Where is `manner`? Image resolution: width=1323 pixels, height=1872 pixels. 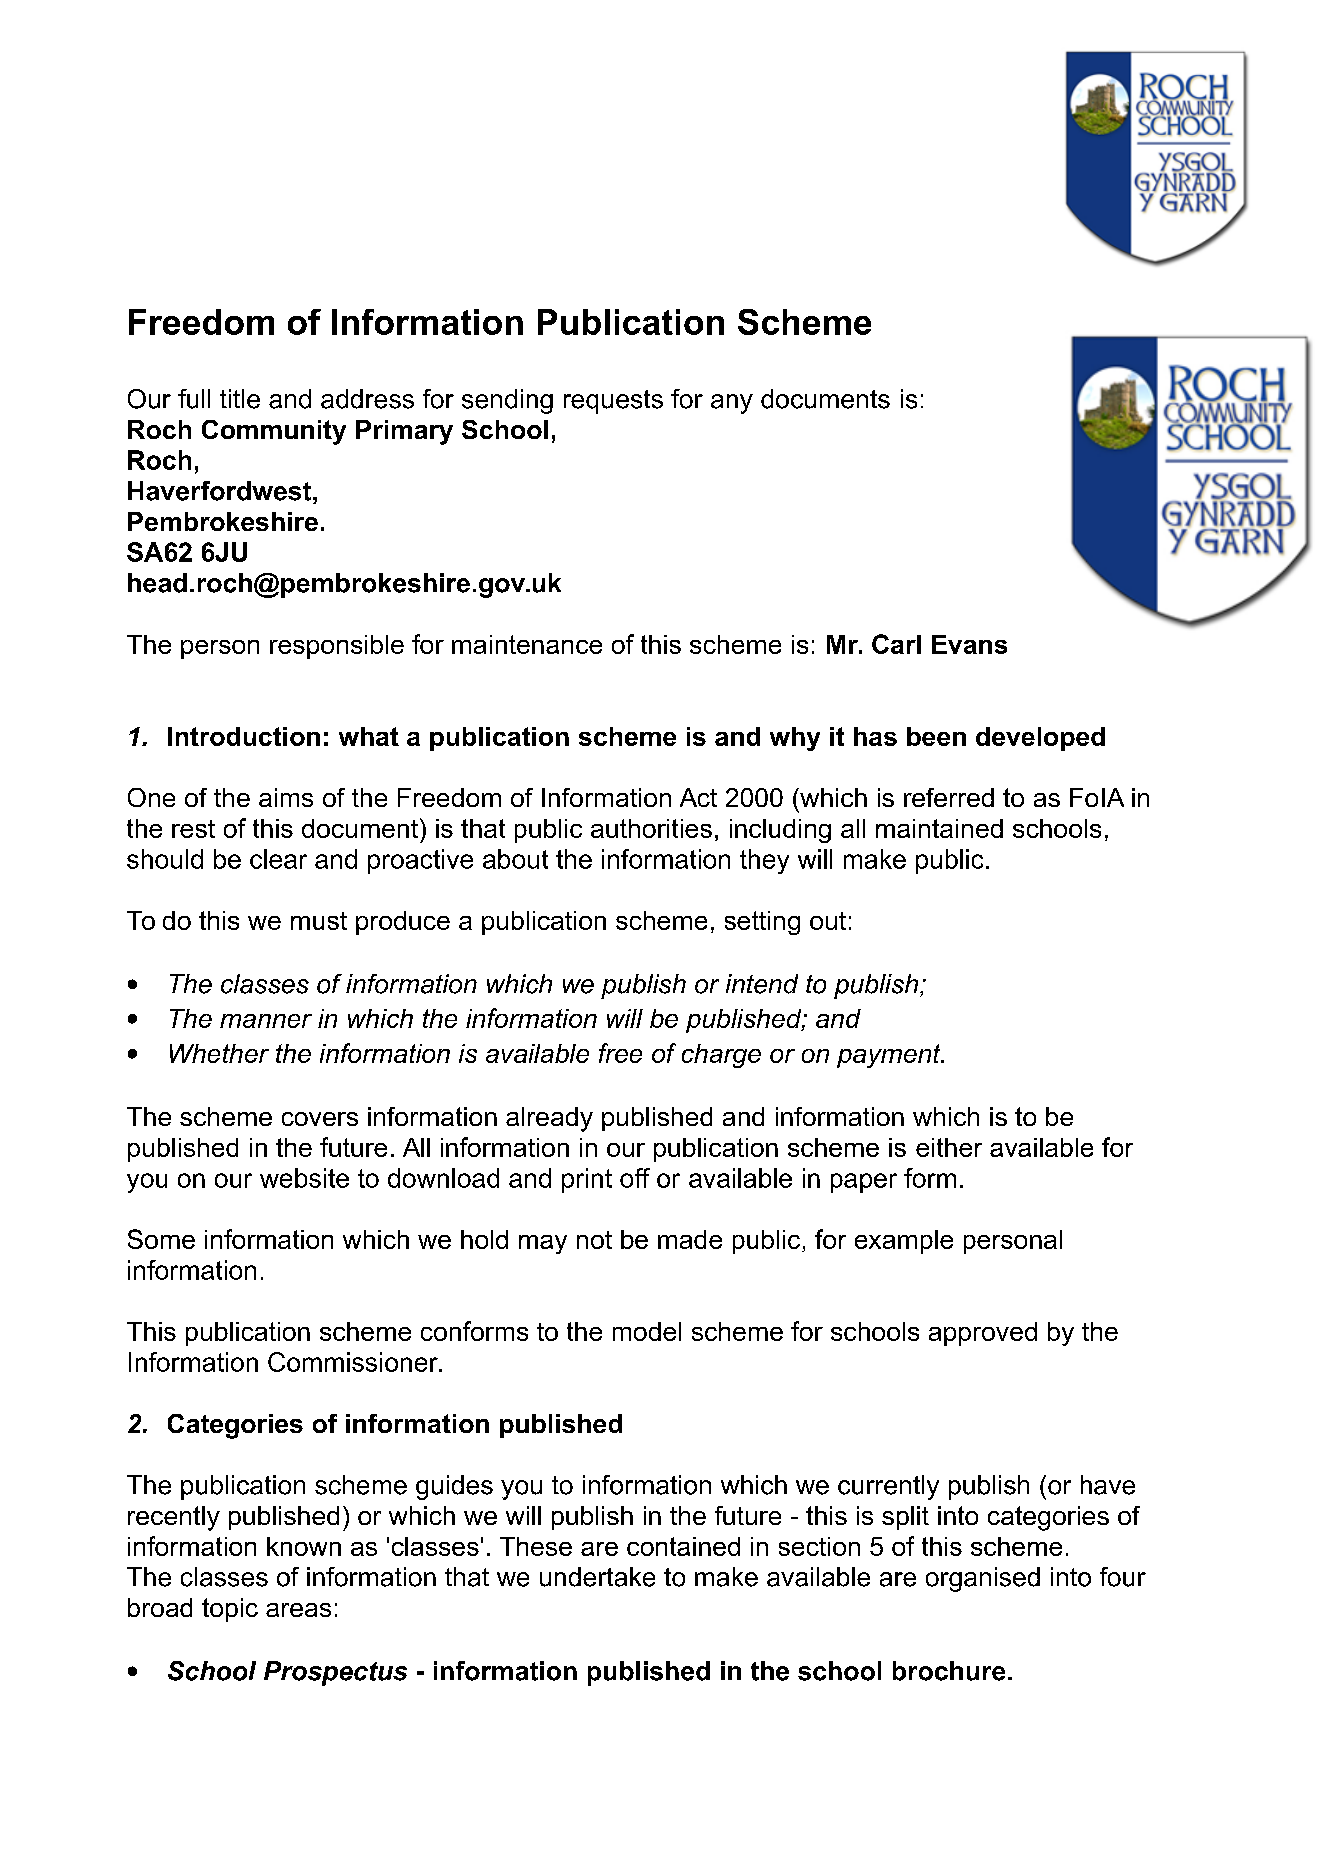 manner is located at coordinates (266, 1021).
